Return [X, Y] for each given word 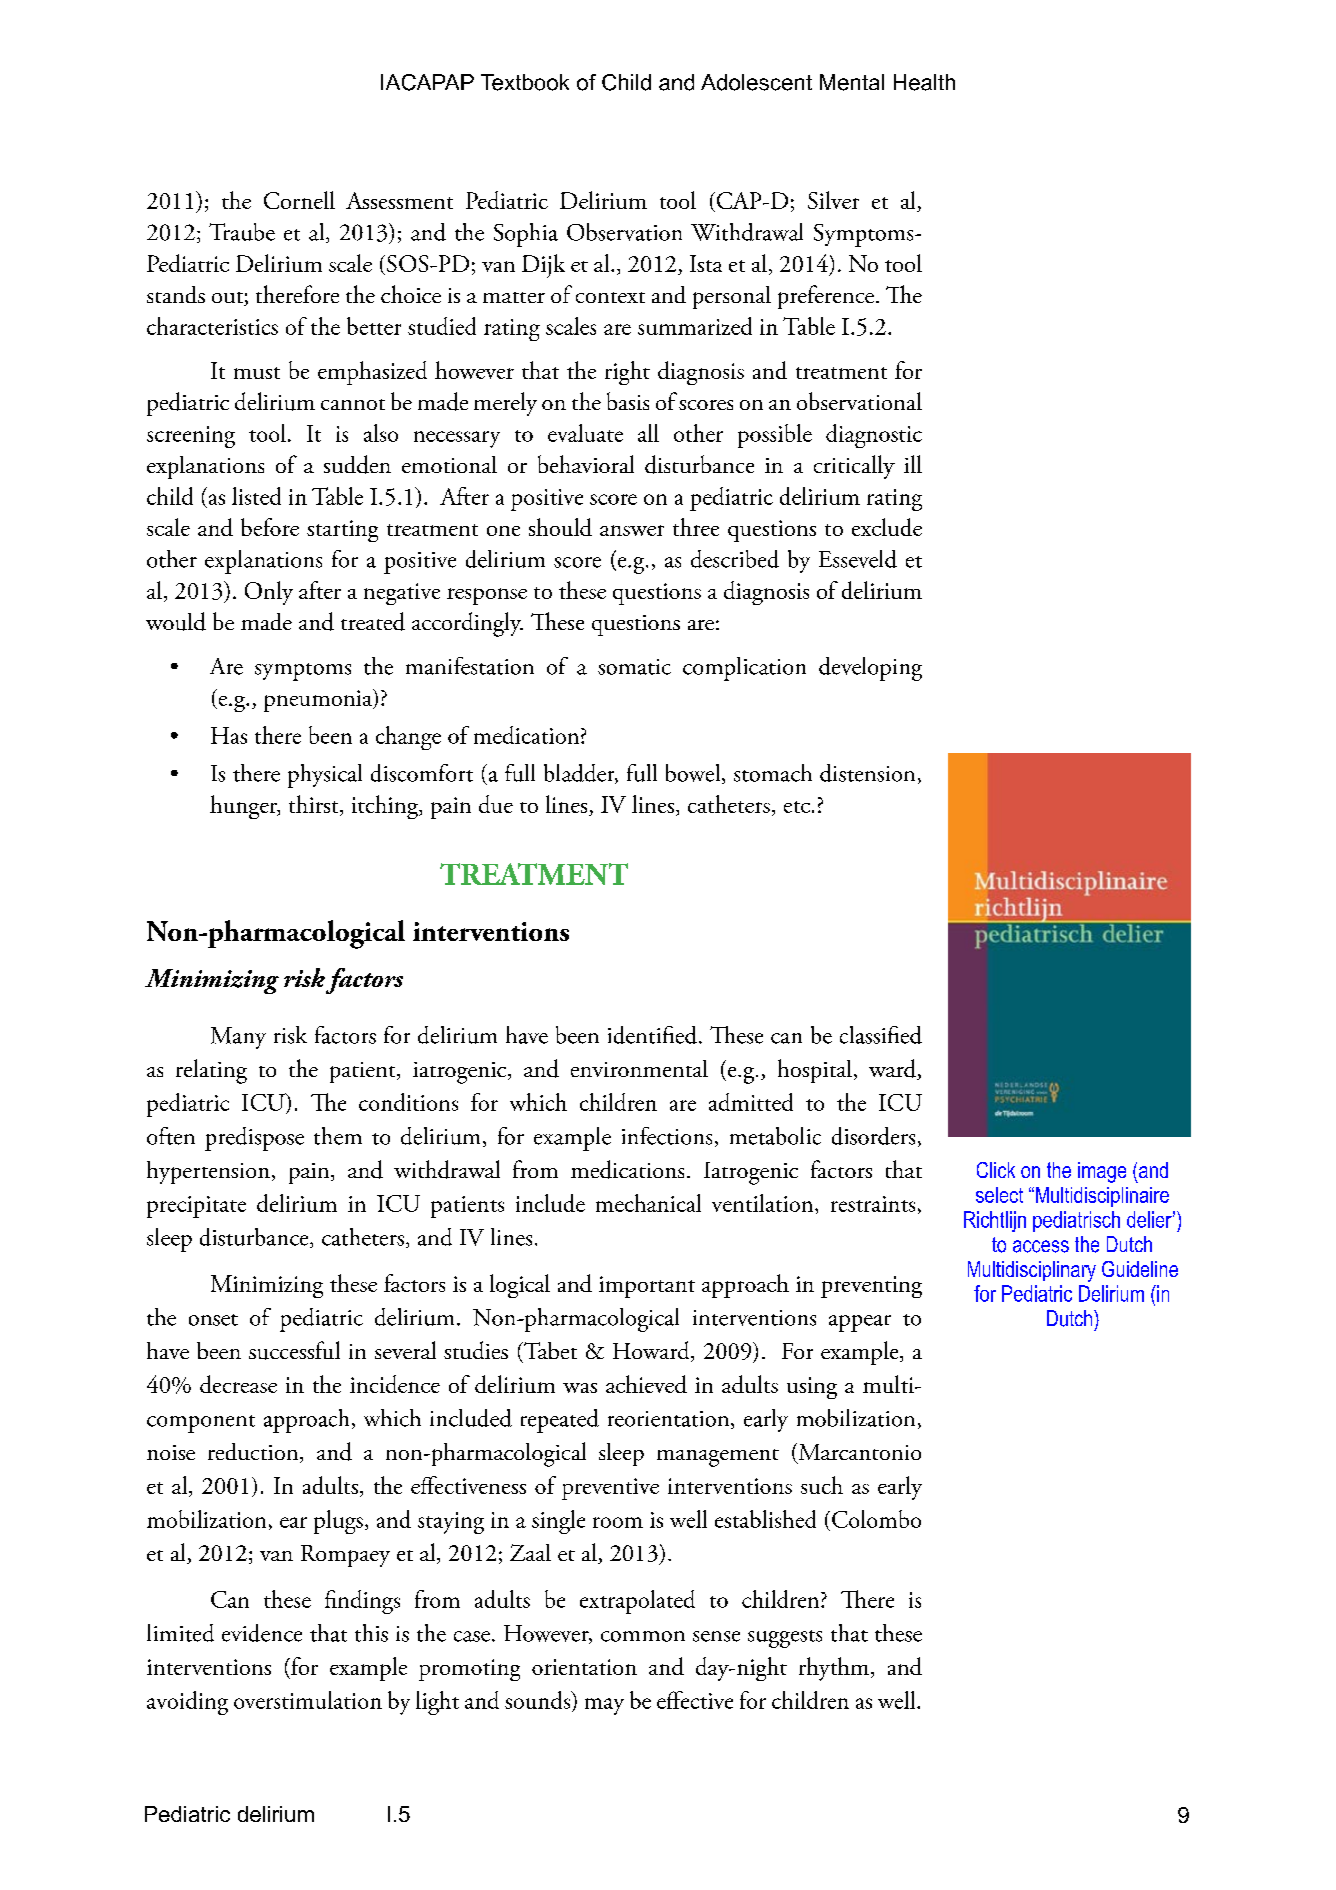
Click [996, 1170]
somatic [634, 667]
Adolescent [756, 82]
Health [924, 82]
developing [870, 669]
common [643, 1636]
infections [667, 1136]
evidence [262, 1633]
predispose [254, 1139]
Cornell [299, 200]
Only [269, 593]
